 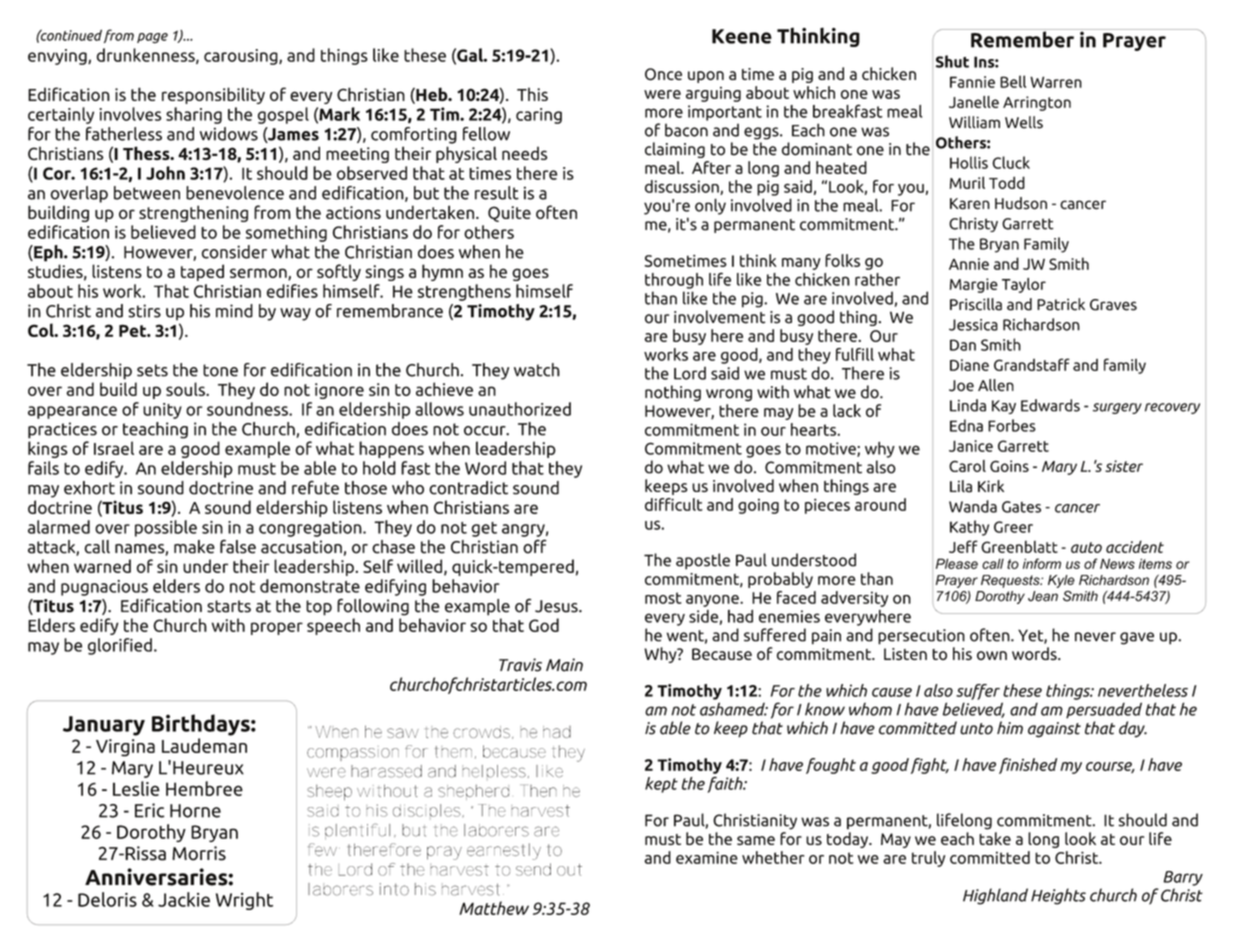 What do you see at coordinates (384, 849) in the image?
I see `therefore` at bounding box center [384, 849].
